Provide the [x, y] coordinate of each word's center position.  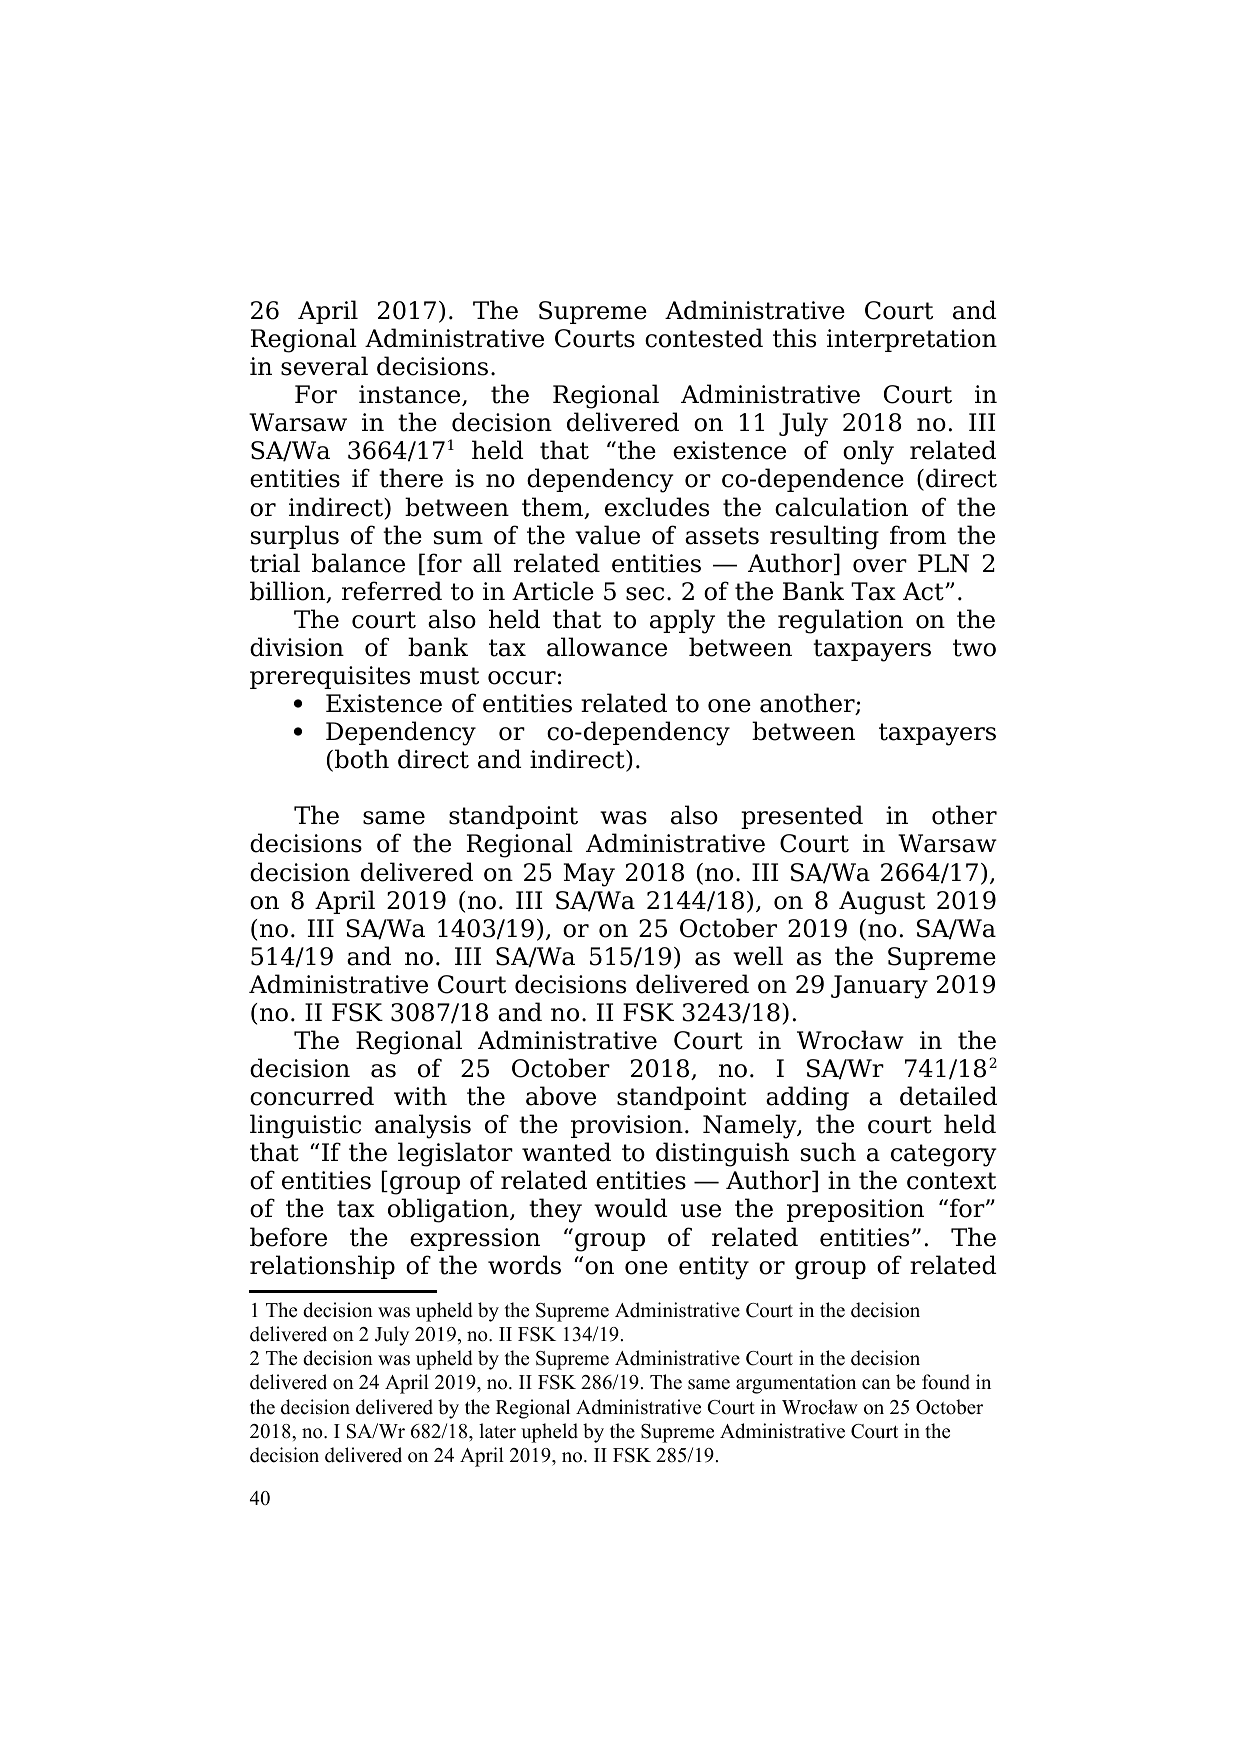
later [497, 1431]
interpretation [912, 340]
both [362, 759]
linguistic [305, 1126]
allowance [607, 647]
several [324, 366]
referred [392, 591]
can [876, 1384]
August [882, 903]
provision [627, 1126]
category [944, 1155]
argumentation [796, 1384]
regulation [840, 621]
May [589, 875]
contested [704, 338]
